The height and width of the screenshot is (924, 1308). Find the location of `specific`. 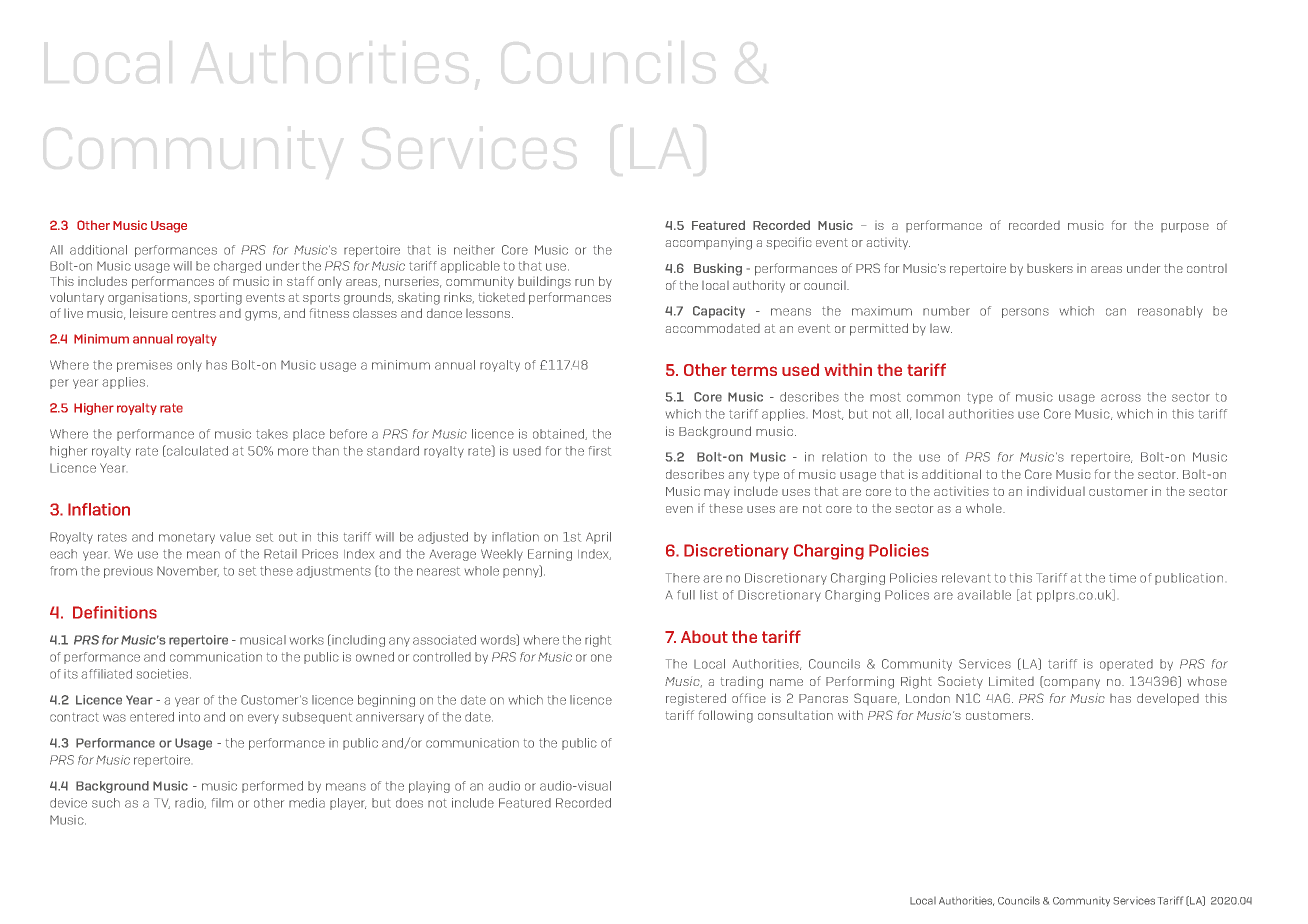

specific is located at coordinates (788, 243).
